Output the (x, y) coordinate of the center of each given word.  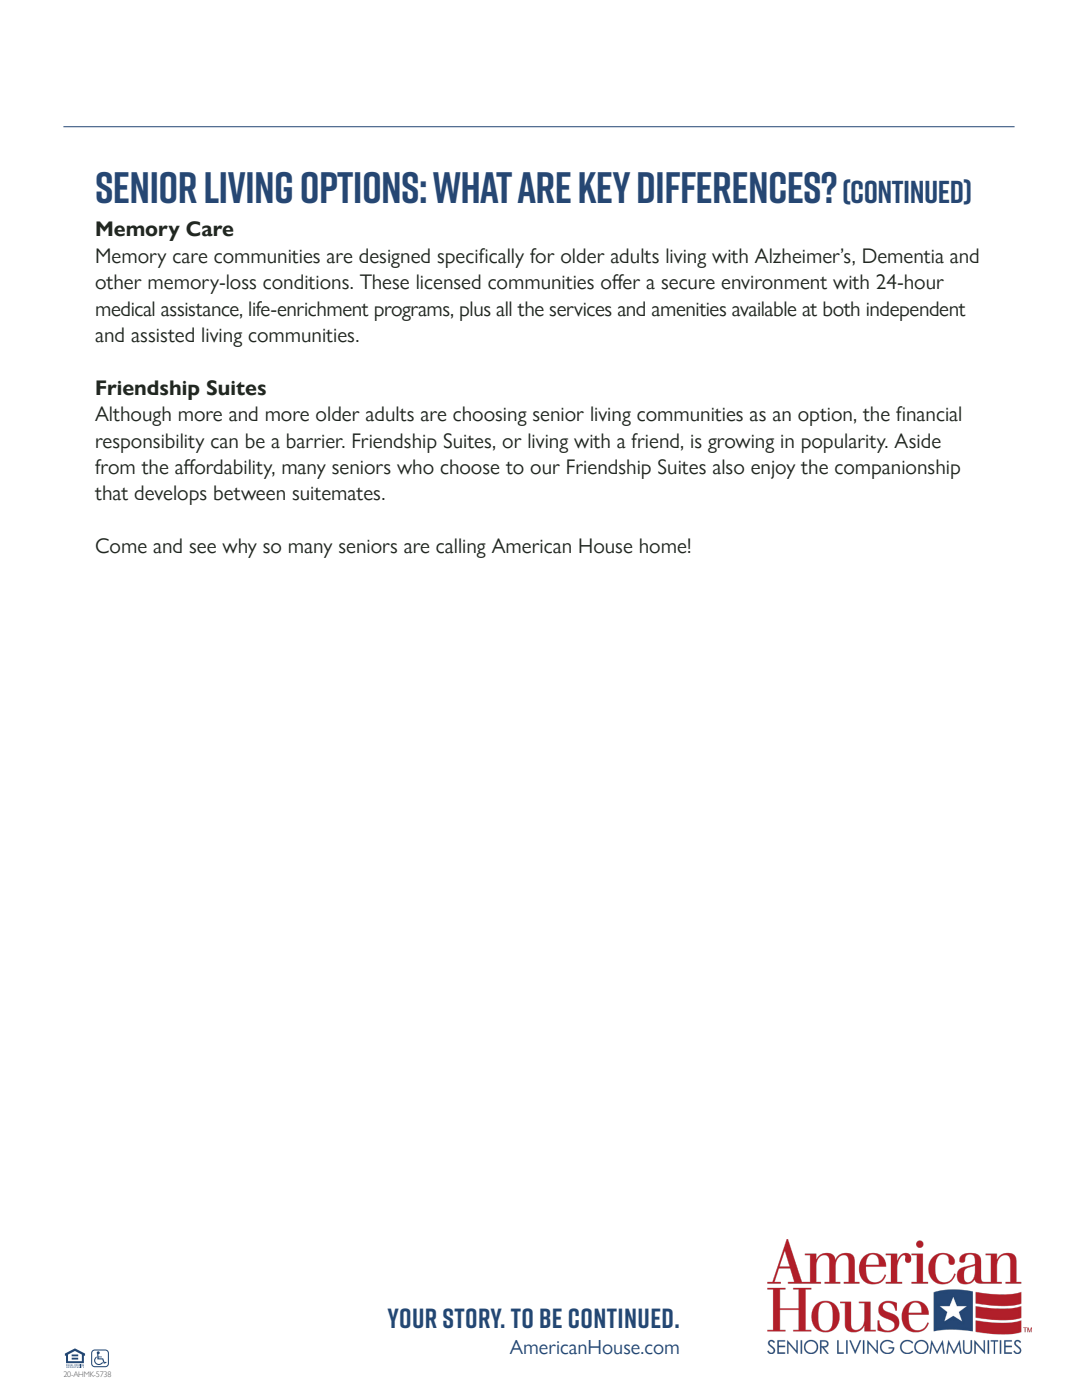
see (202, 548)
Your (412, 1318)
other (118, 282)
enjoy (773, 470)
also (728, 467)
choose (470, 467)
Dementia (903, 256)
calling (461, 548)
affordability (225, 469)
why (239, 548)
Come (121, 546)
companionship (897, 469)
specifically (480, 258)
